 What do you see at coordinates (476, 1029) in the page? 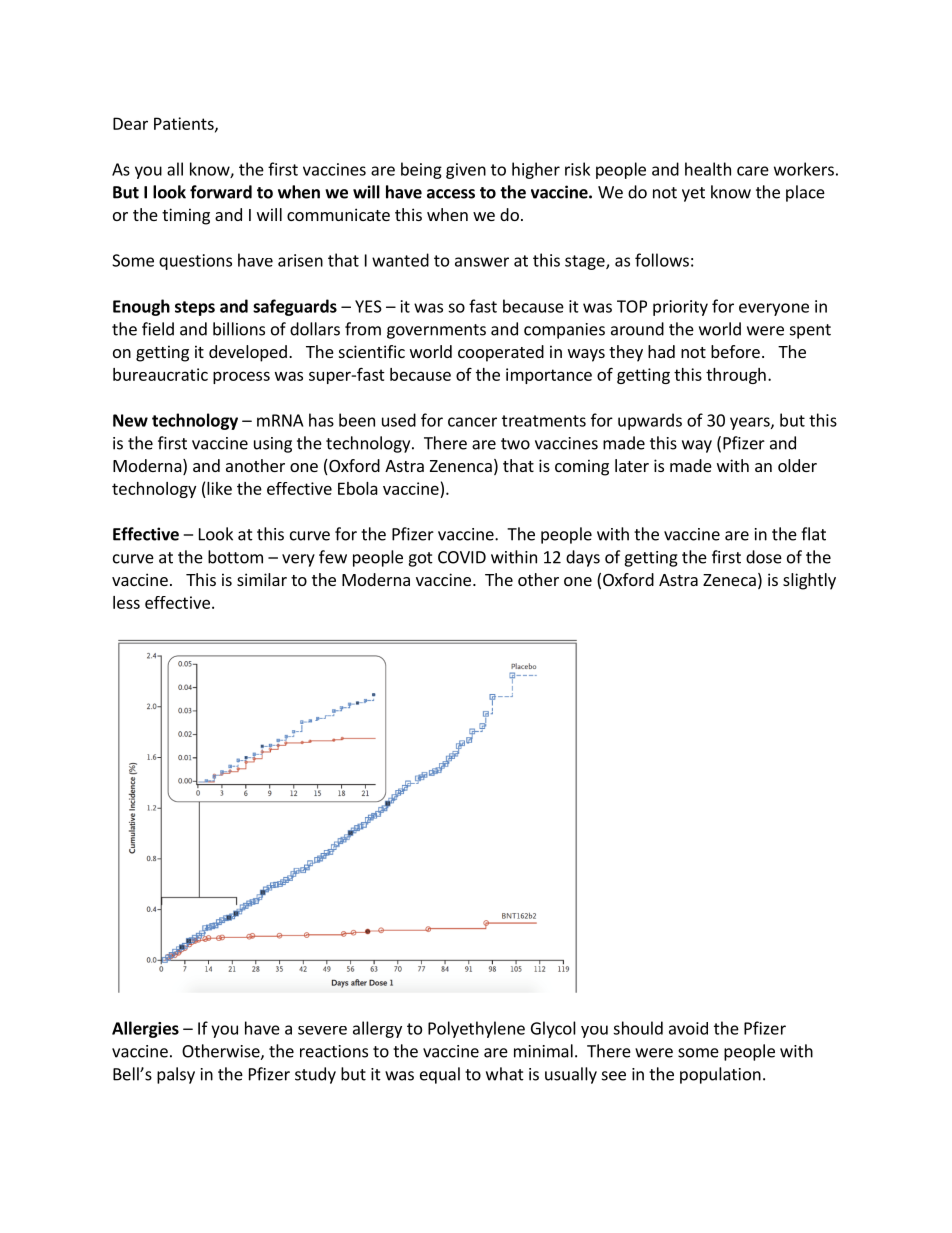
I see `Polyethylene` at bounding box center [476, 1029].
